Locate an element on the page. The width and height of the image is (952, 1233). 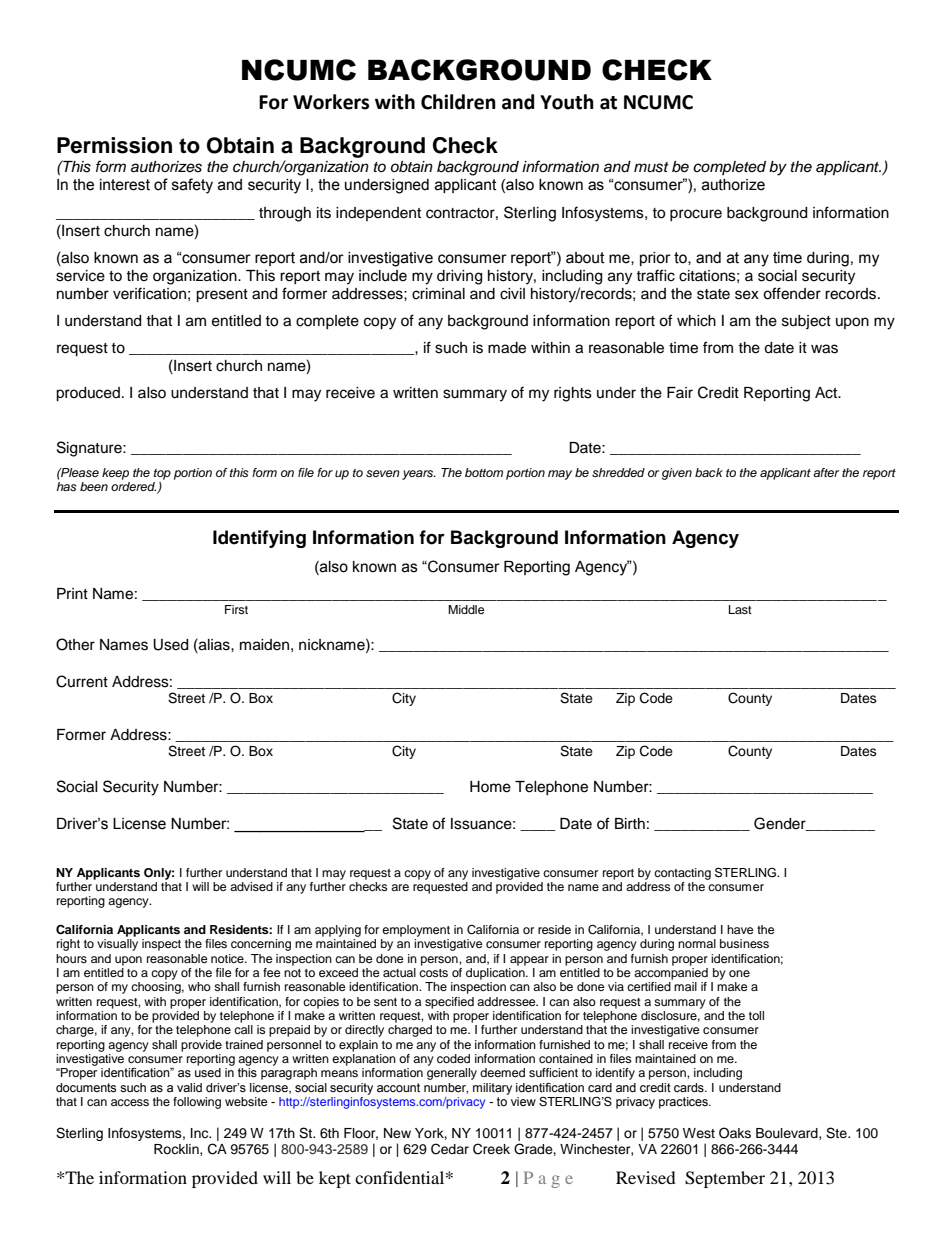
visually is located at coordinates (117, 945).
